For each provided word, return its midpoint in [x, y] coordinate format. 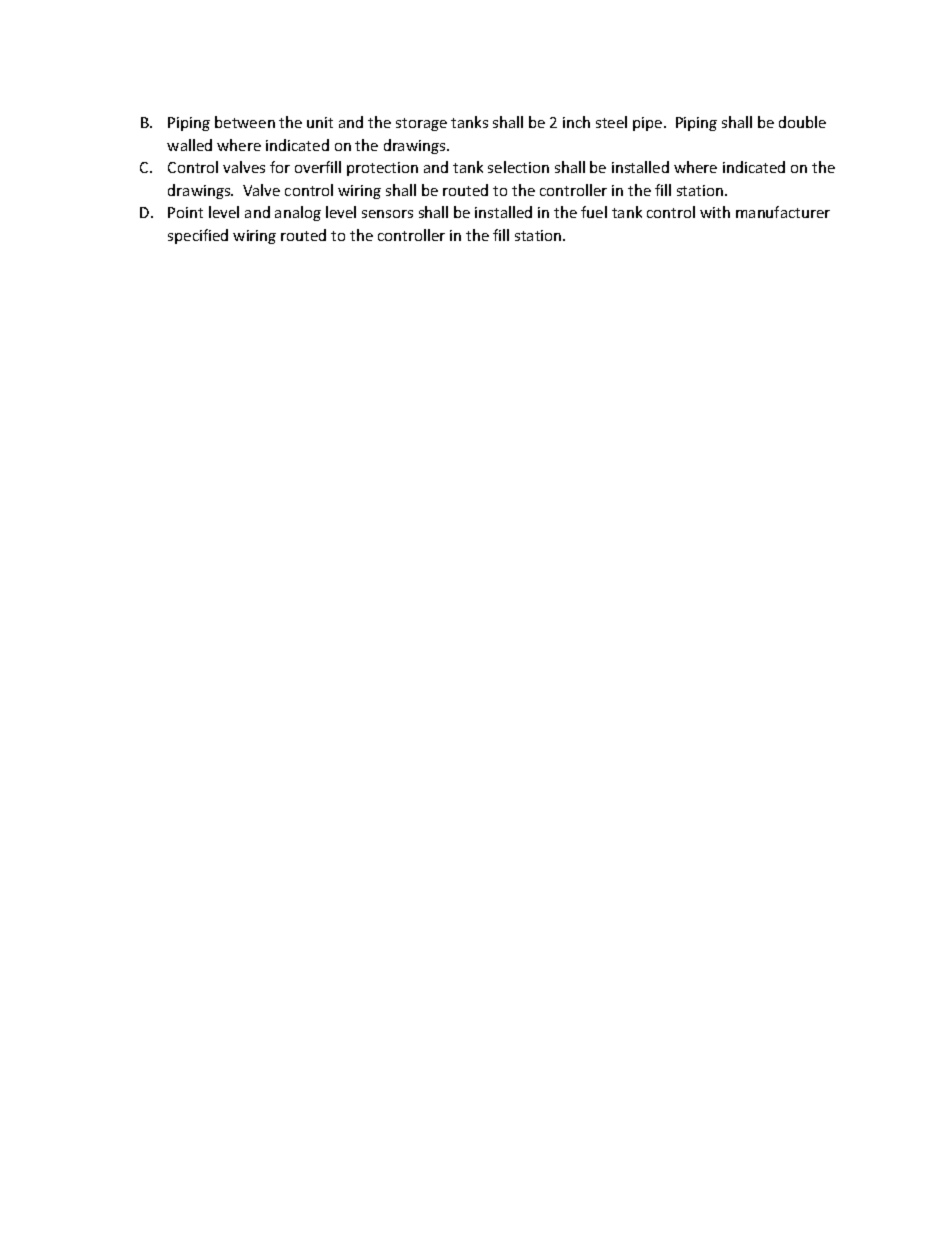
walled [189, 145]
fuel [594, 212]
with [715, 212]
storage [421, 124]
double [802, 122]
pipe [649, 124]
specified [198, 236]
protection [382, 169]
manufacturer [783, 212]
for [280, 167]
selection [518, 167]
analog [298, 213]
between [245, 122]
